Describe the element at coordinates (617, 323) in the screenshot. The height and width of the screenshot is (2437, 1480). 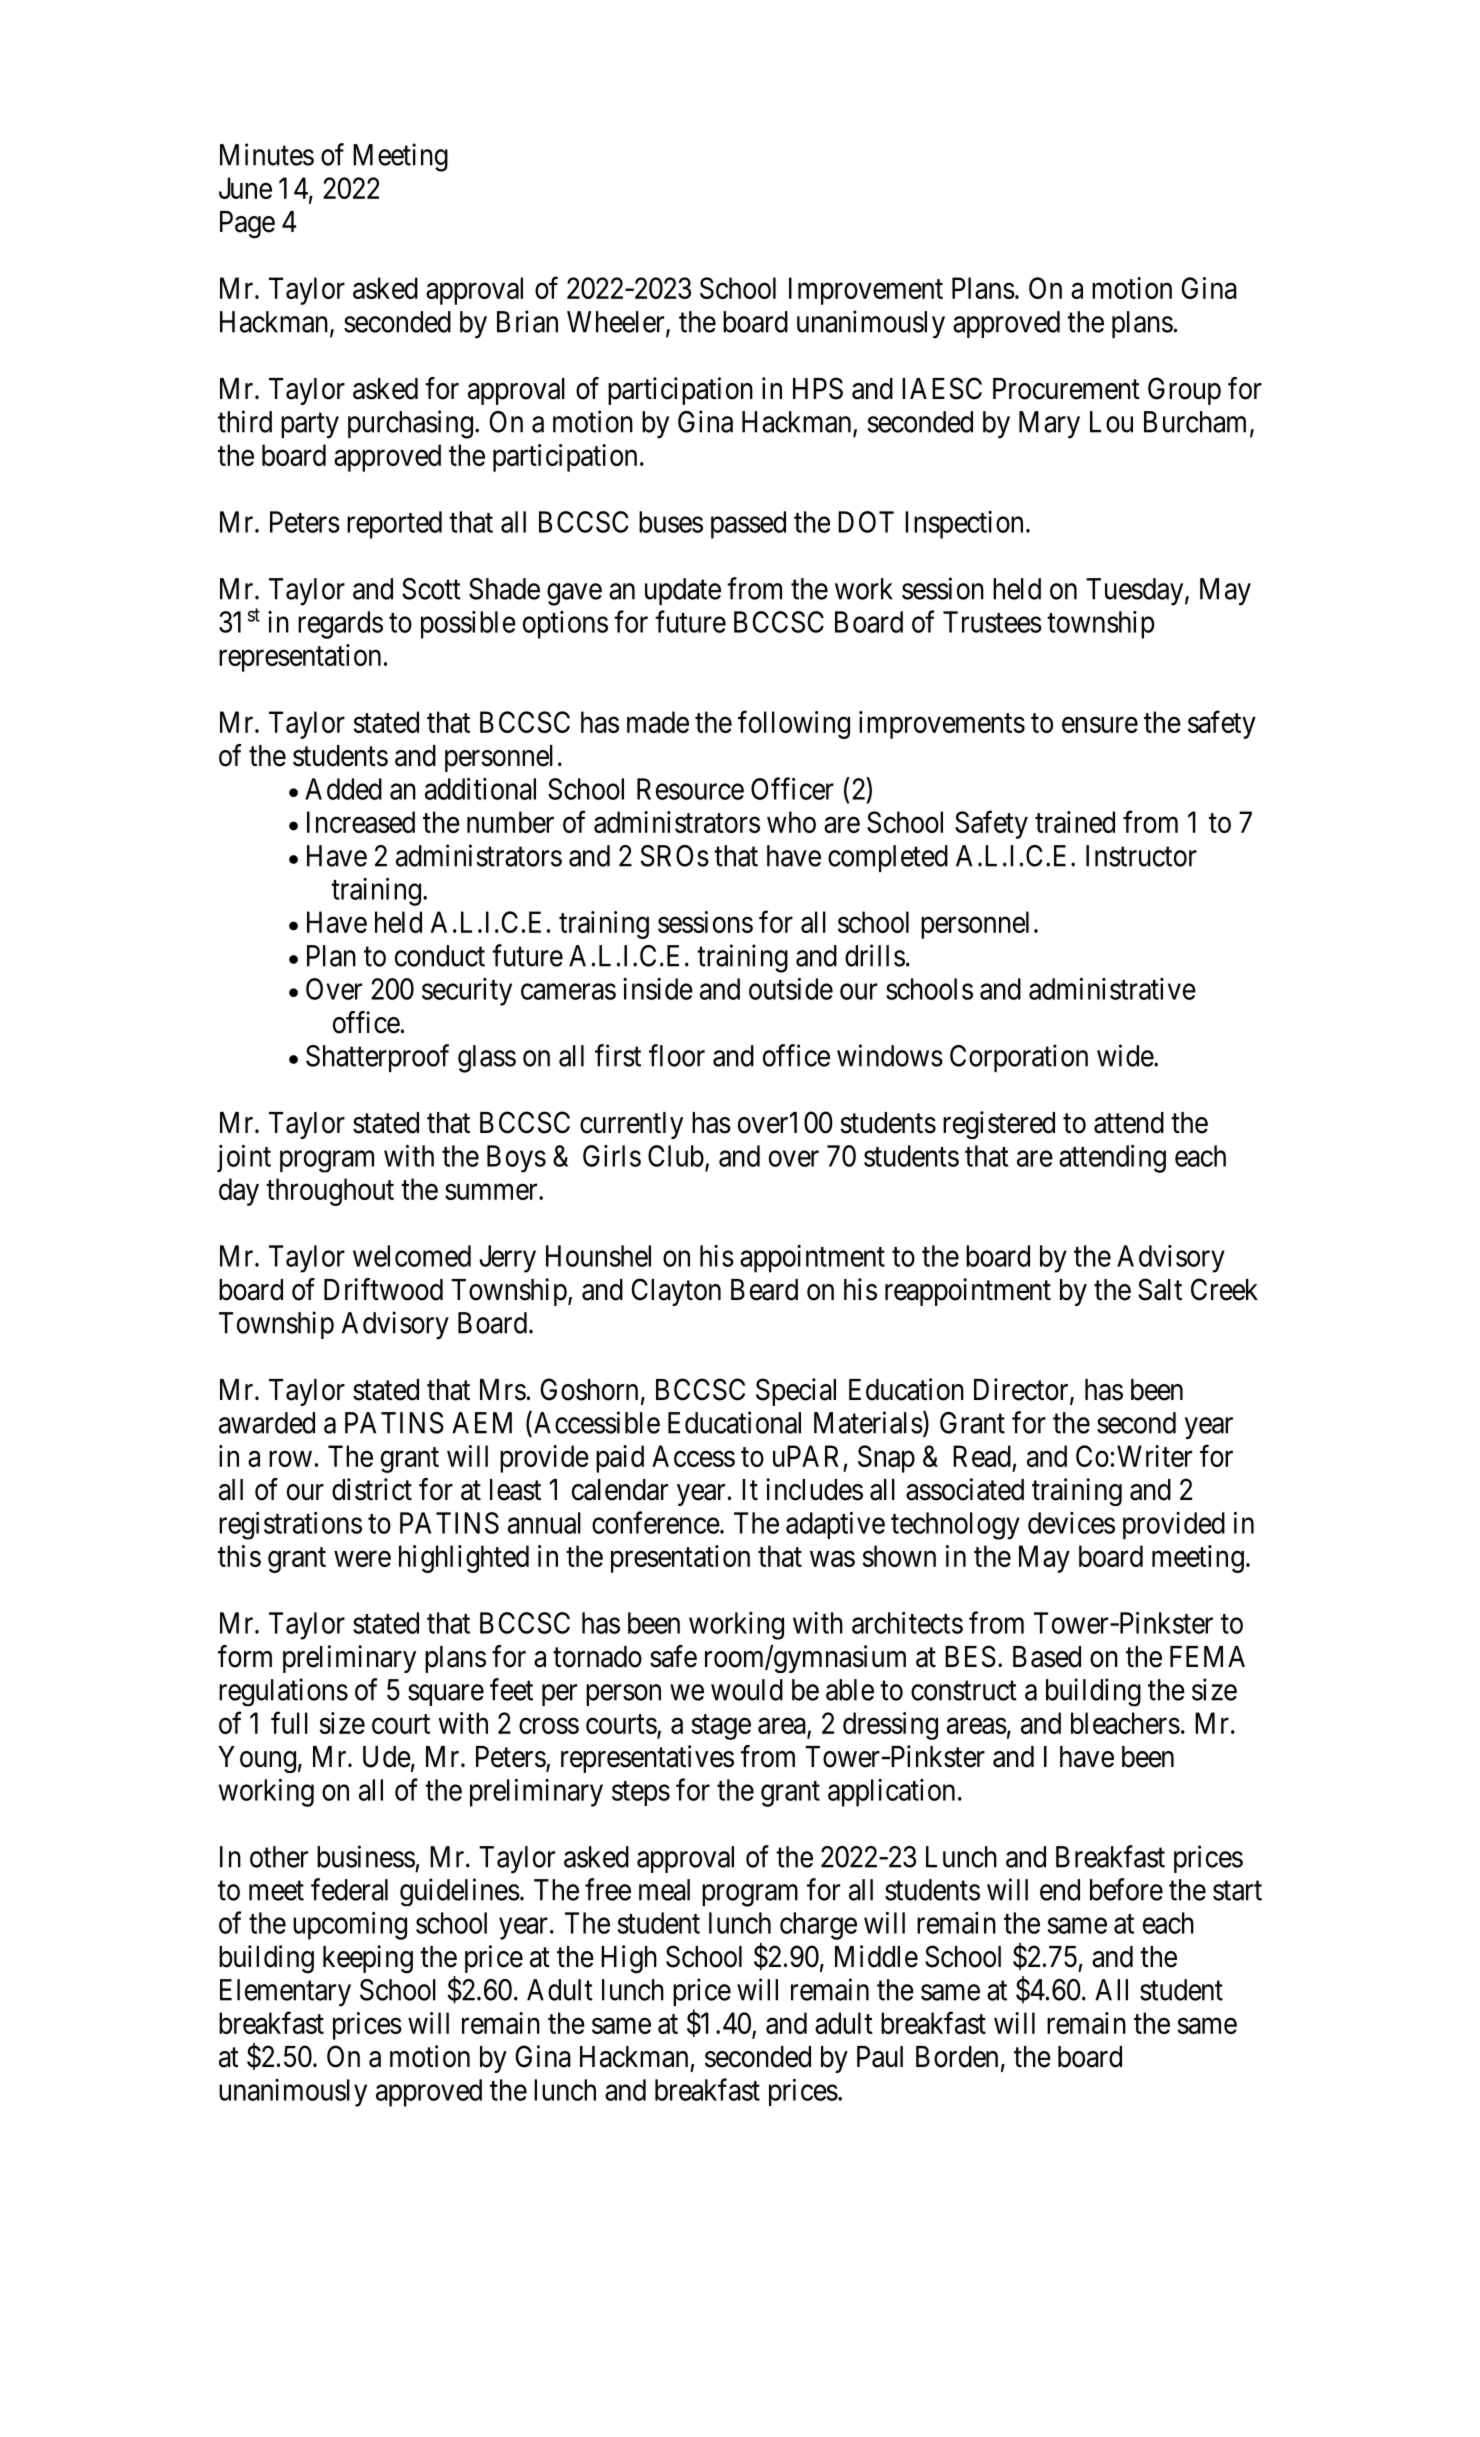
I see `Wheeler` at that location.
